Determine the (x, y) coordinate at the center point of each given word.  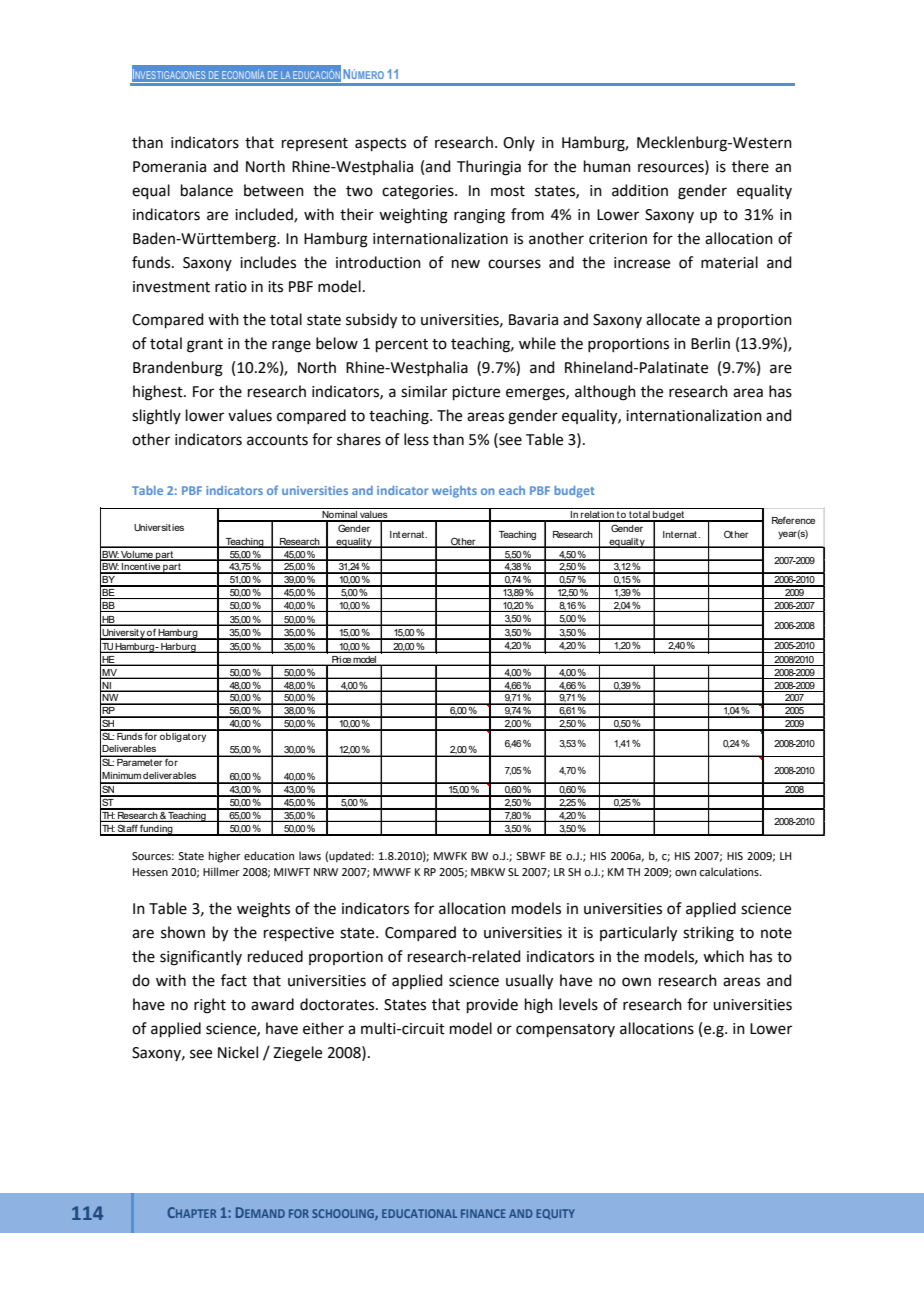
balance (207, 190)
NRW (326, 872)
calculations (730, 871)
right (210, 1006)
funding (156, 830)
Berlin (710, 343)
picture (476, 393)
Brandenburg (178, 369)
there (750, 166)
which (723, 956)
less (416, 439)
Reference (793, 520)
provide (492, 1005)
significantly (201, 958)
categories (419, 192)
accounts (277, 440)
